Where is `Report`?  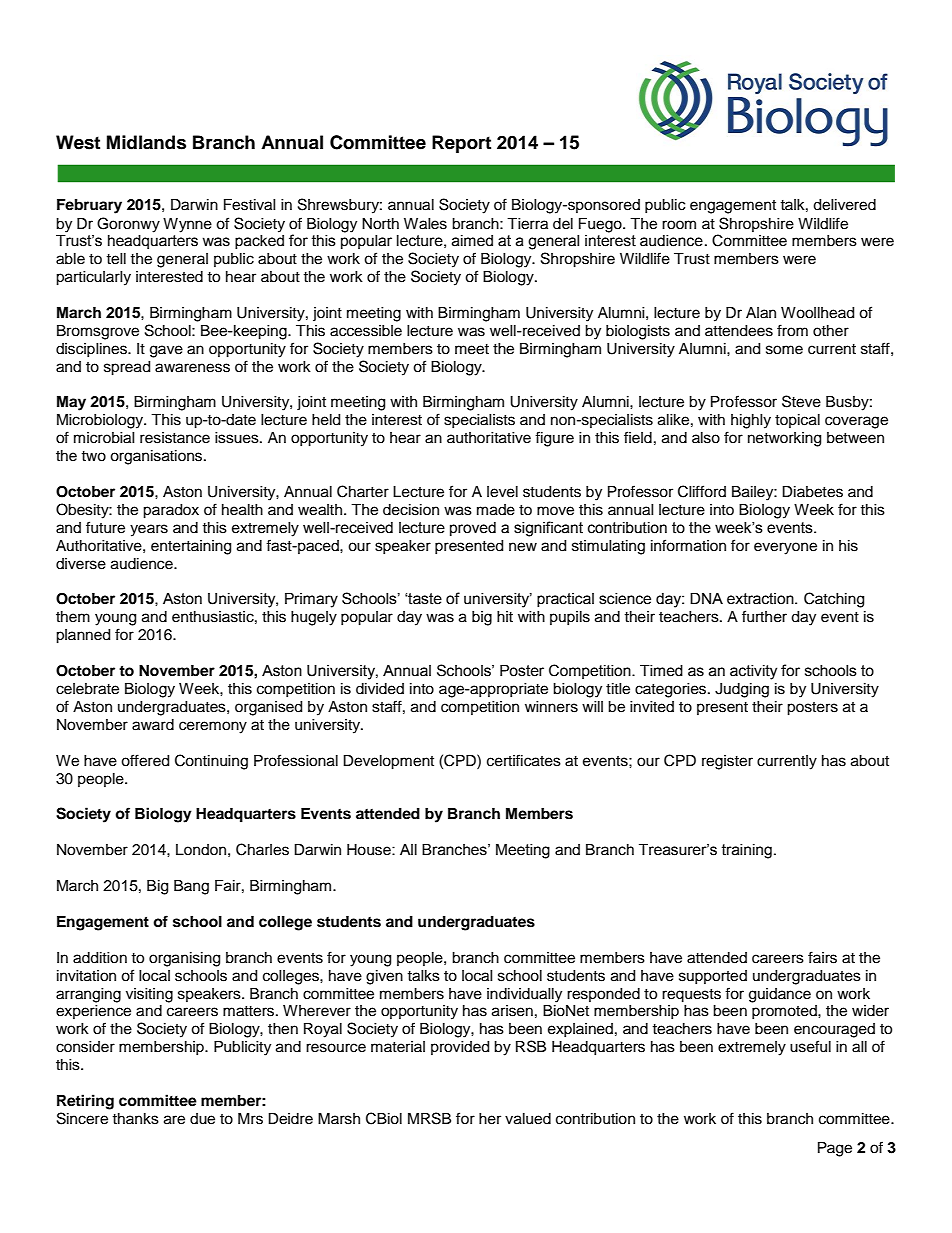 Report is located at coordinates (461, 144).
